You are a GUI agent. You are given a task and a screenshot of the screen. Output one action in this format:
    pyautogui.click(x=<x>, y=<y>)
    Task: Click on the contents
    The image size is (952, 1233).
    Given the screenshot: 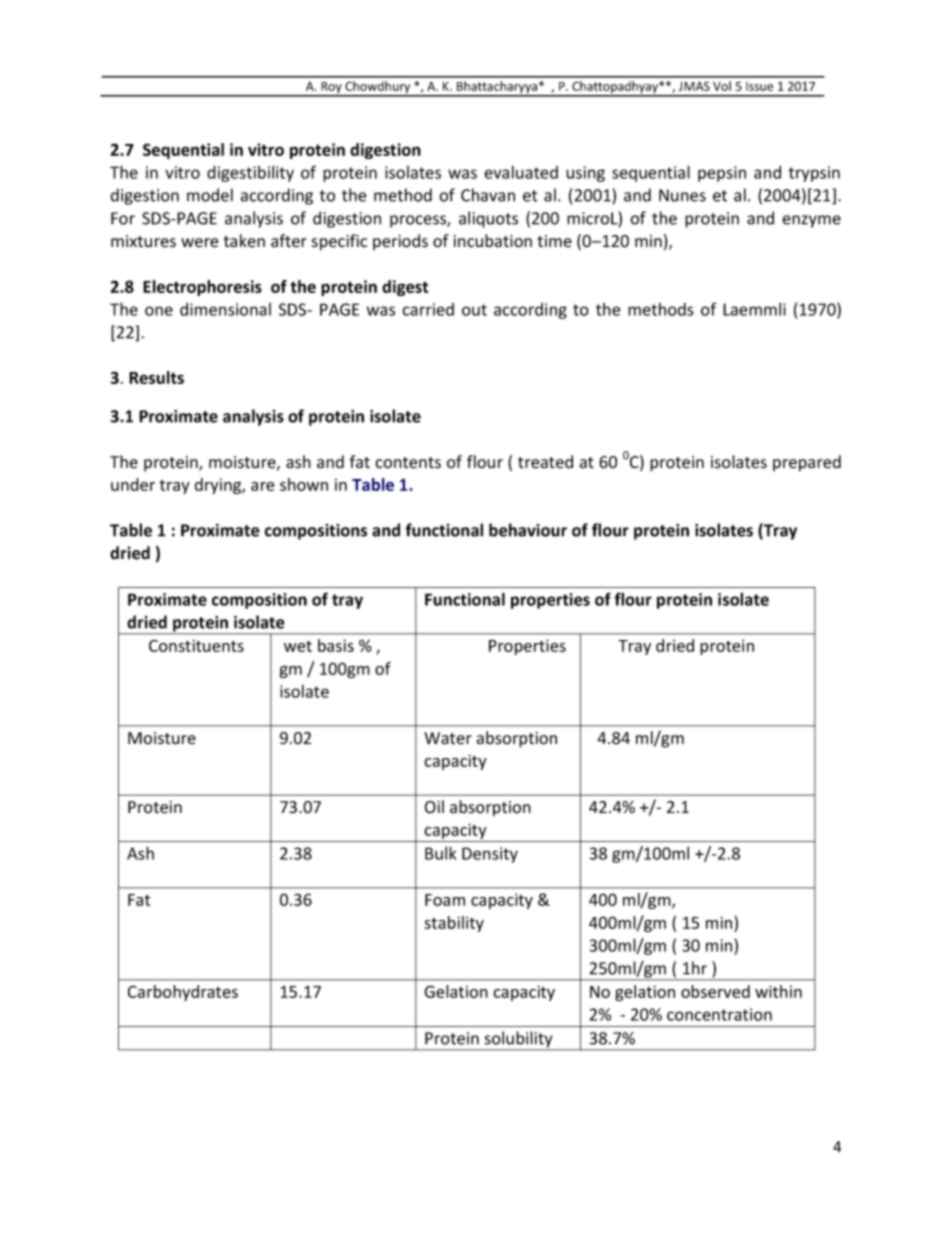 What is the action you would take?
    pyautogui.click(x=408, y=463)
